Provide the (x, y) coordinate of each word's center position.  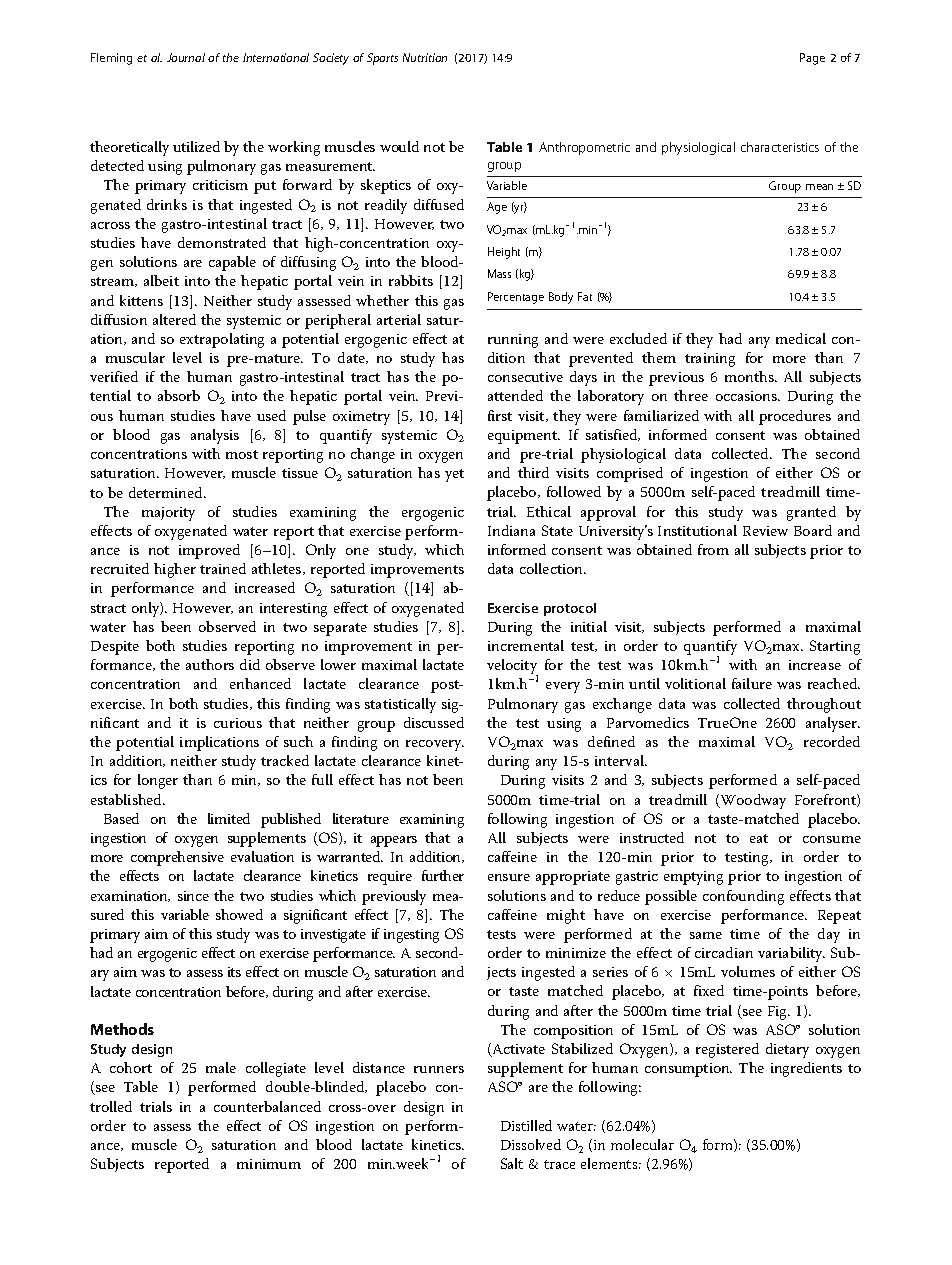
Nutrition (425, 57)
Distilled (526, 1125)
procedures (795, 417)
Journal (186, 57)
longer (158, 781)
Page (812, 59)
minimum (269, 1164)
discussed (434, 722)
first (500, 415)
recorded (832, 741)
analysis (215, 436)
